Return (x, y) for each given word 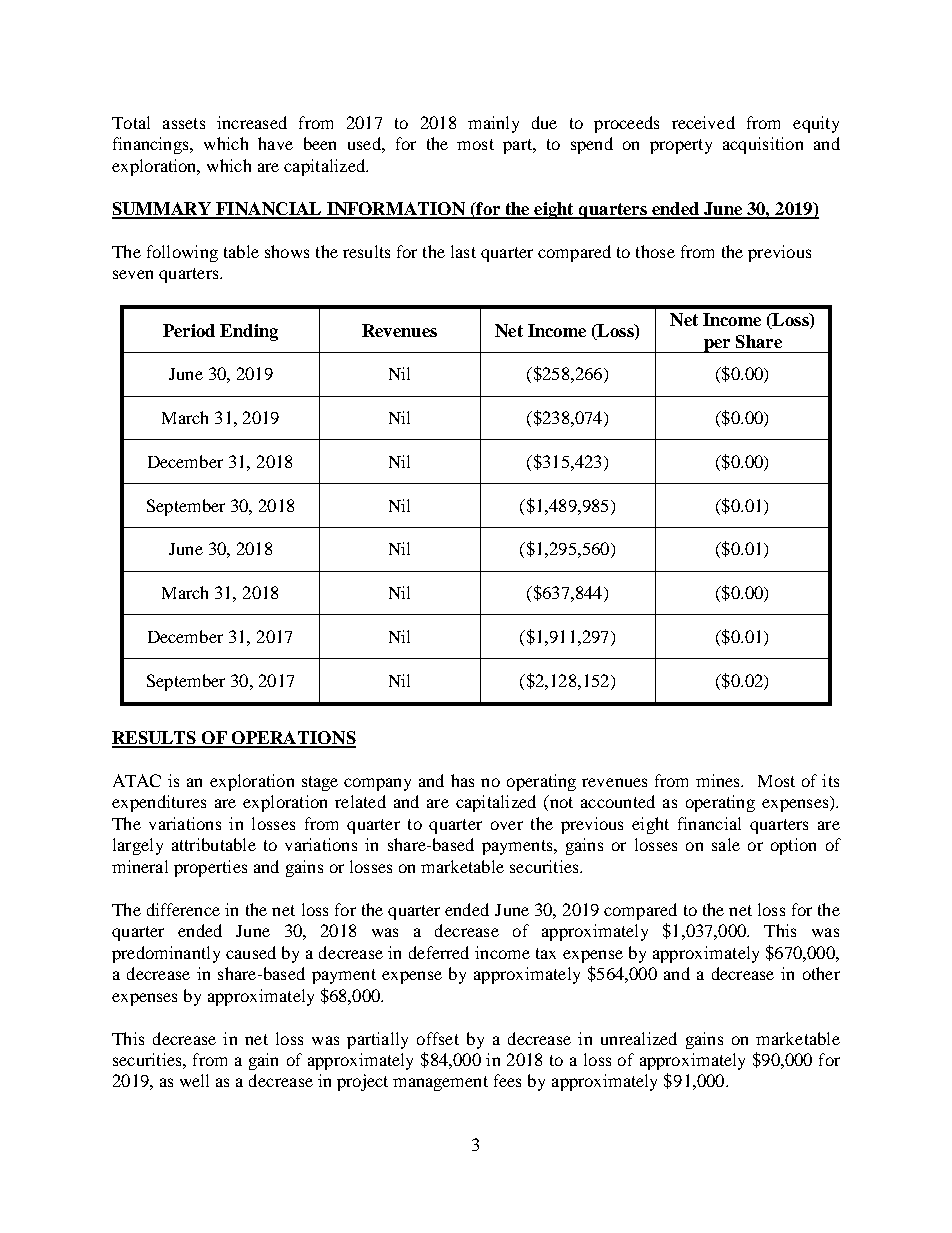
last (463, 251)
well (194, 1080)
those (655, 251)
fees (507, 1080)
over (507, 825)
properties (210, 868)
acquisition (763, 145)
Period (189, 330)
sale (726, 844)
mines (719, 780)
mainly (493, 124)
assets (184, 123)
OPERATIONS (293, 739)
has (462, 780)
